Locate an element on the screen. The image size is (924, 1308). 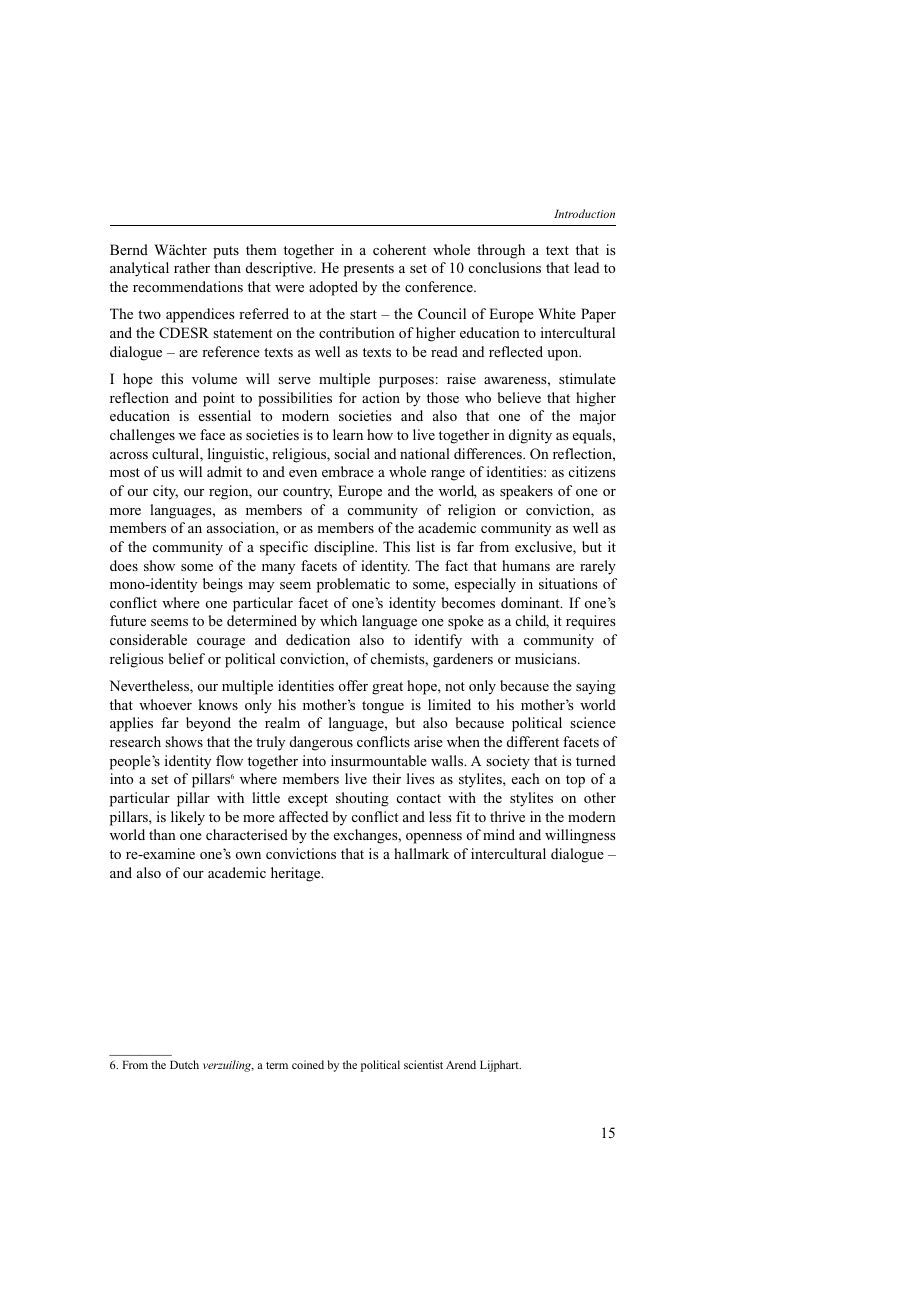
through is located at coordinates (501, 251).
